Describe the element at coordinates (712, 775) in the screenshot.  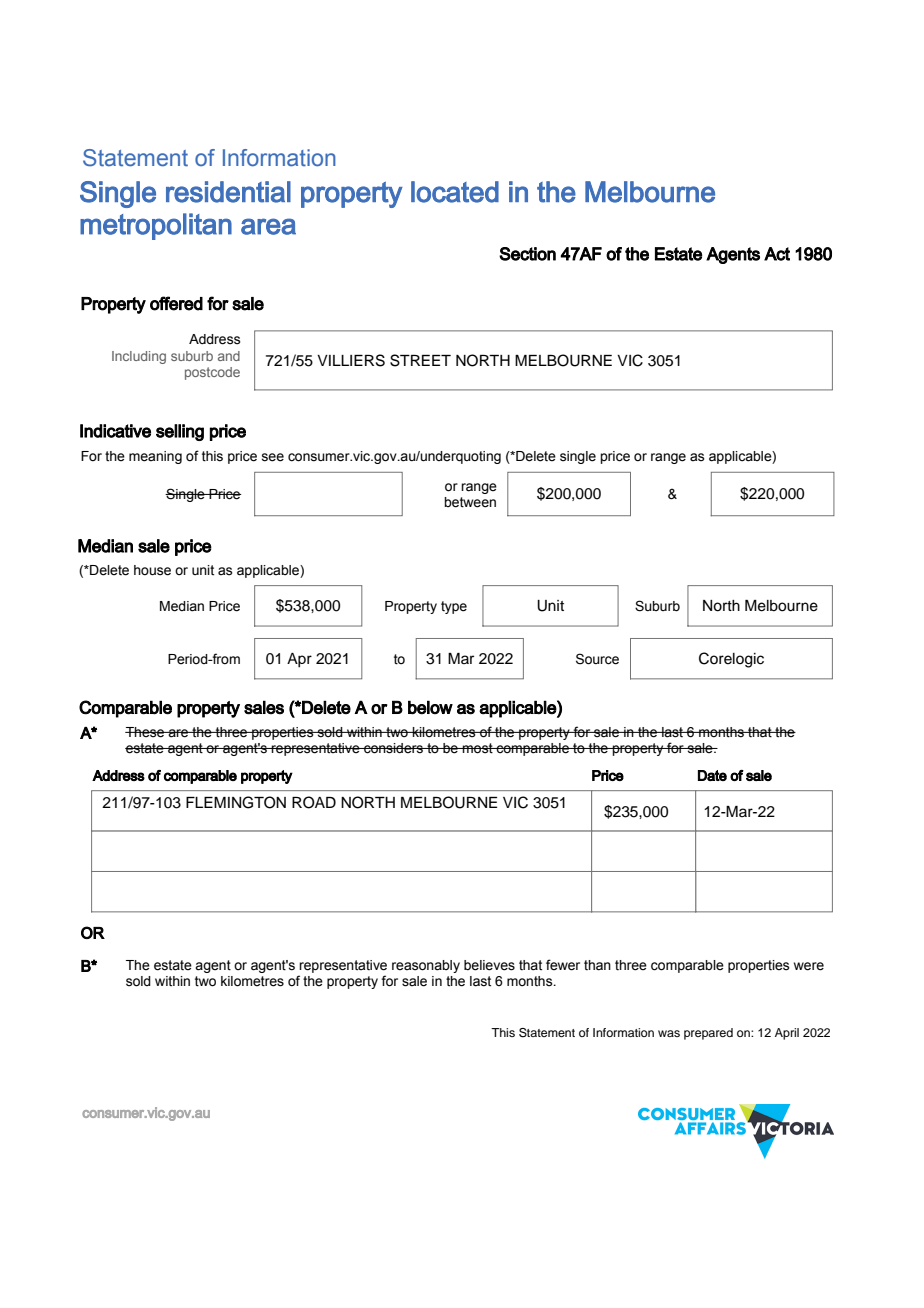
I see `Date` at that location.
